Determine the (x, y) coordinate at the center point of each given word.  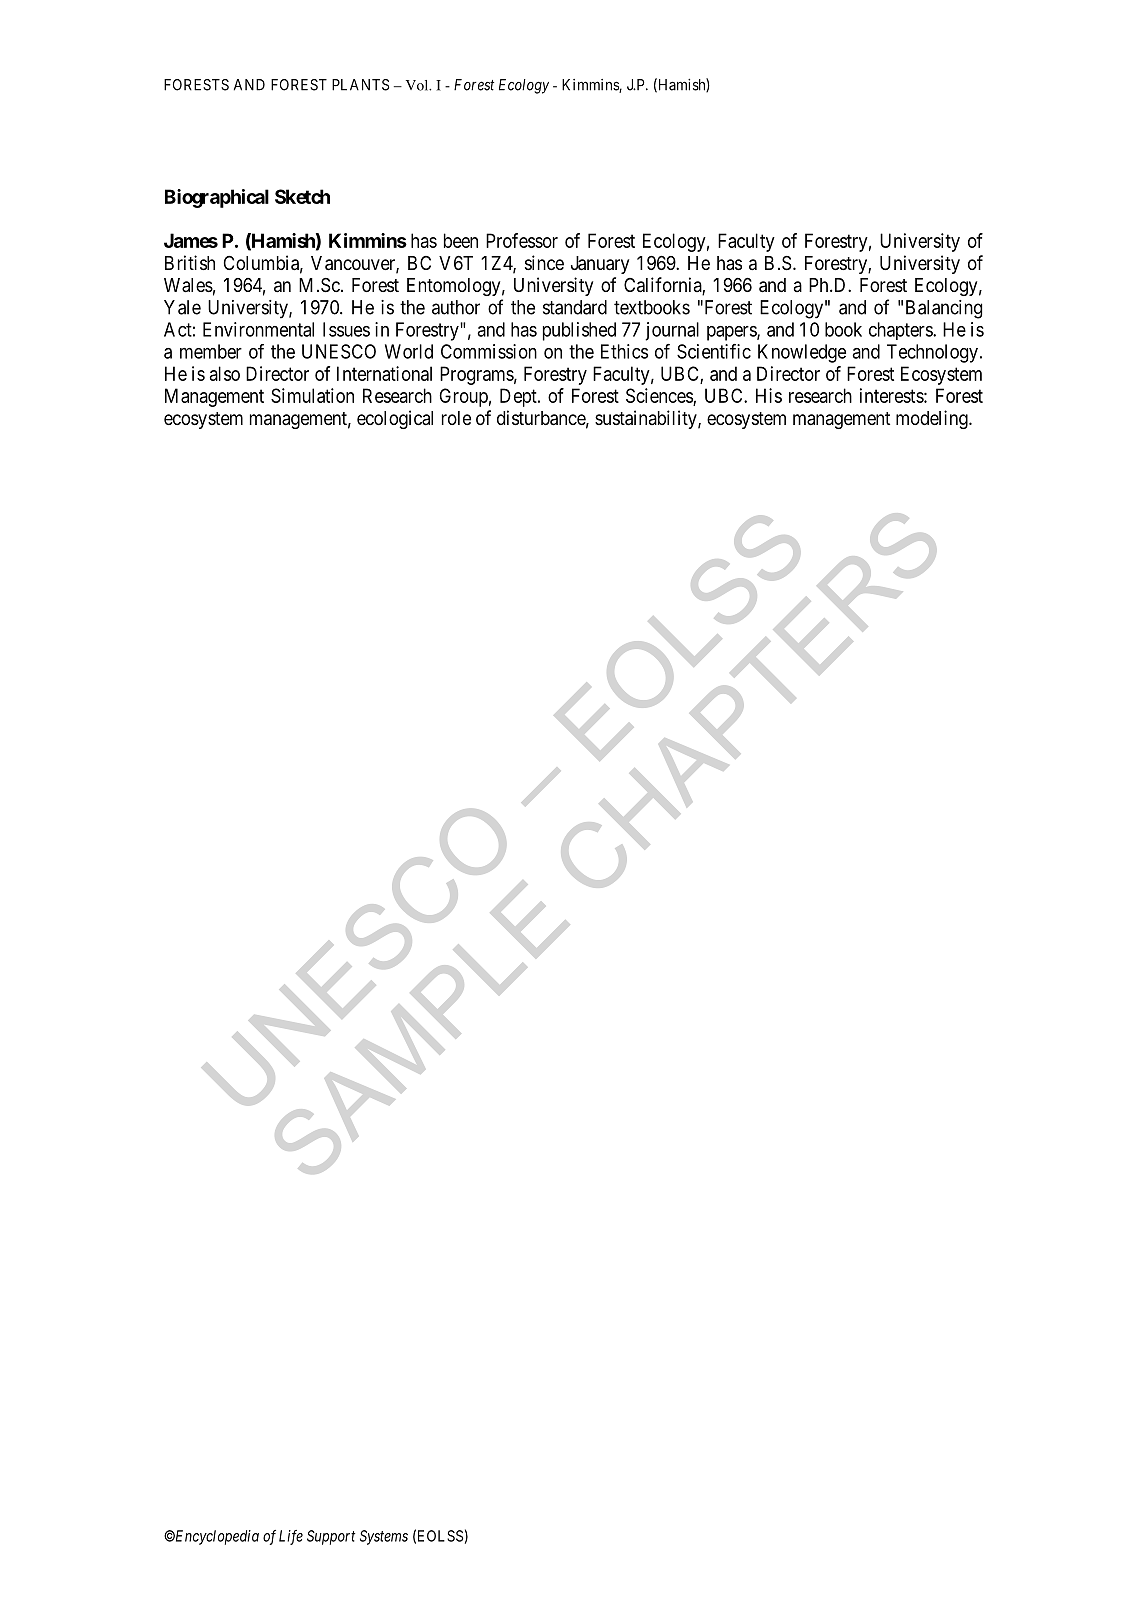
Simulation (312, 395)
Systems (384, 1537)
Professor (522, 240)
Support (331, 1537)
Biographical (217, 198)
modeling (933, 419)
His (769, 395)
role (456, 418)
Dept (519, 397)
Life (291, 1537)
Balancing (944, 309)
